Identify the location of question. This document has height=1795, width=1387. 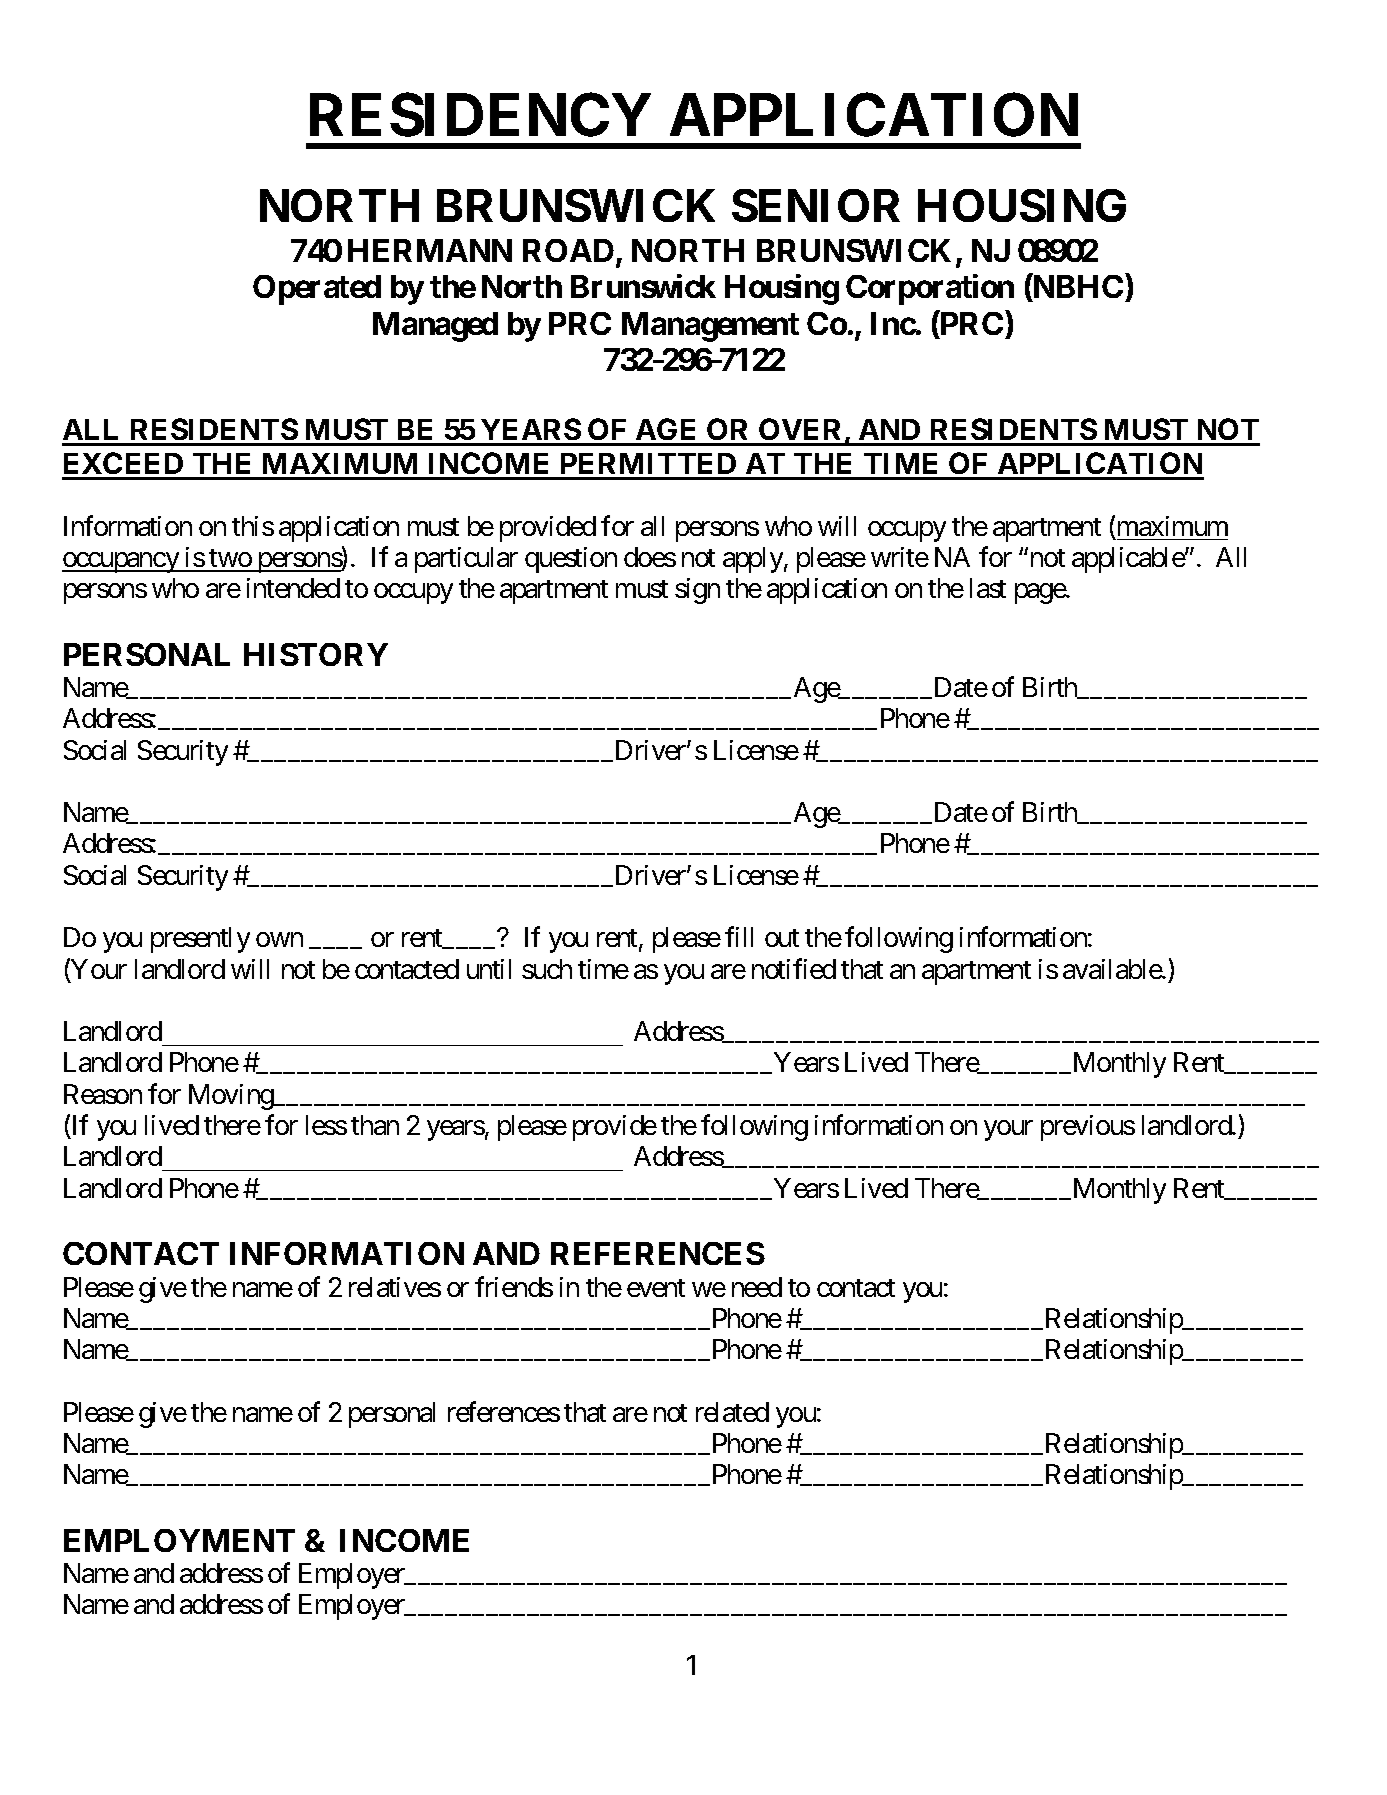
(571, 560).
